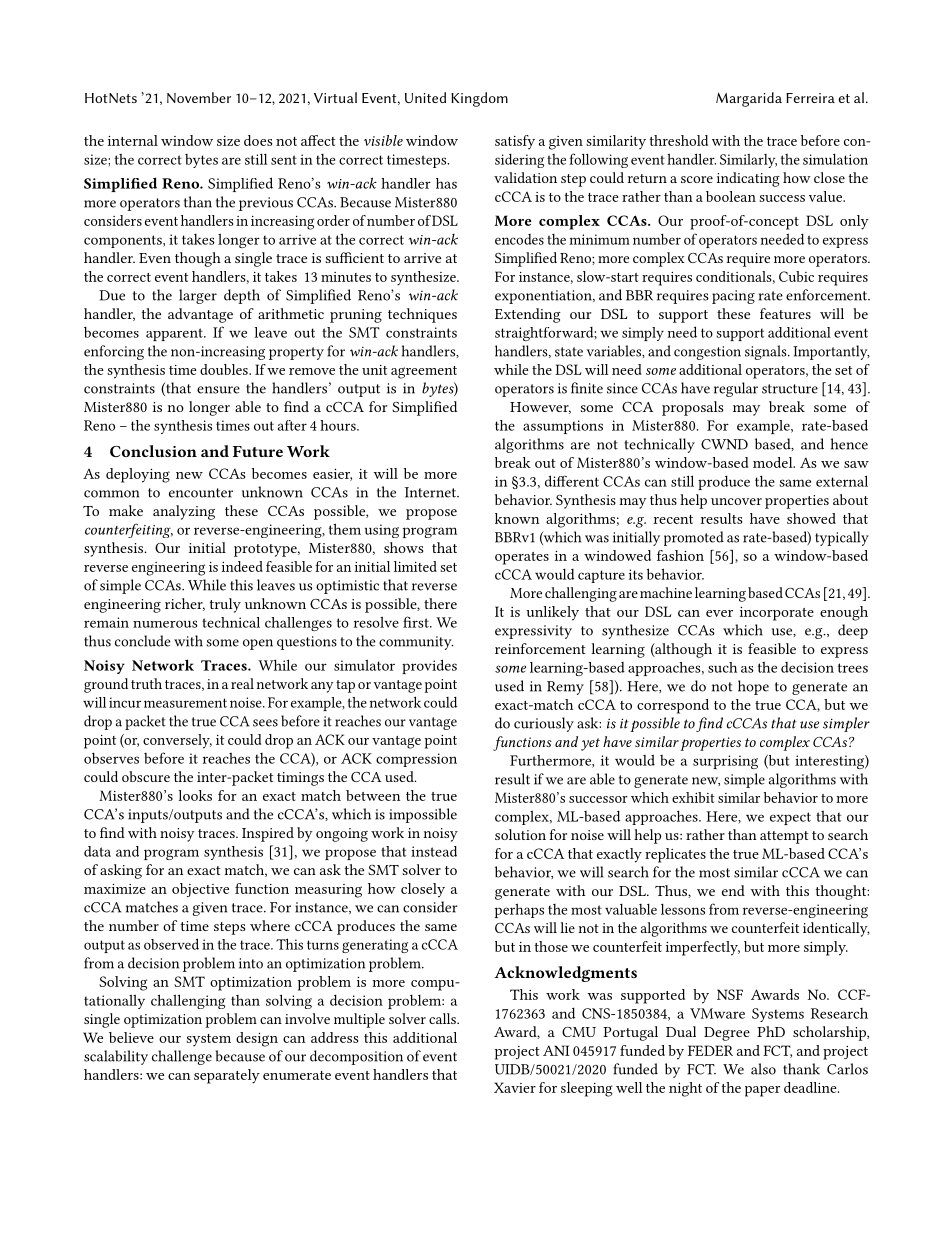  Describe the element at coordinates (199, 97) in the document. I see `November` at that location.
